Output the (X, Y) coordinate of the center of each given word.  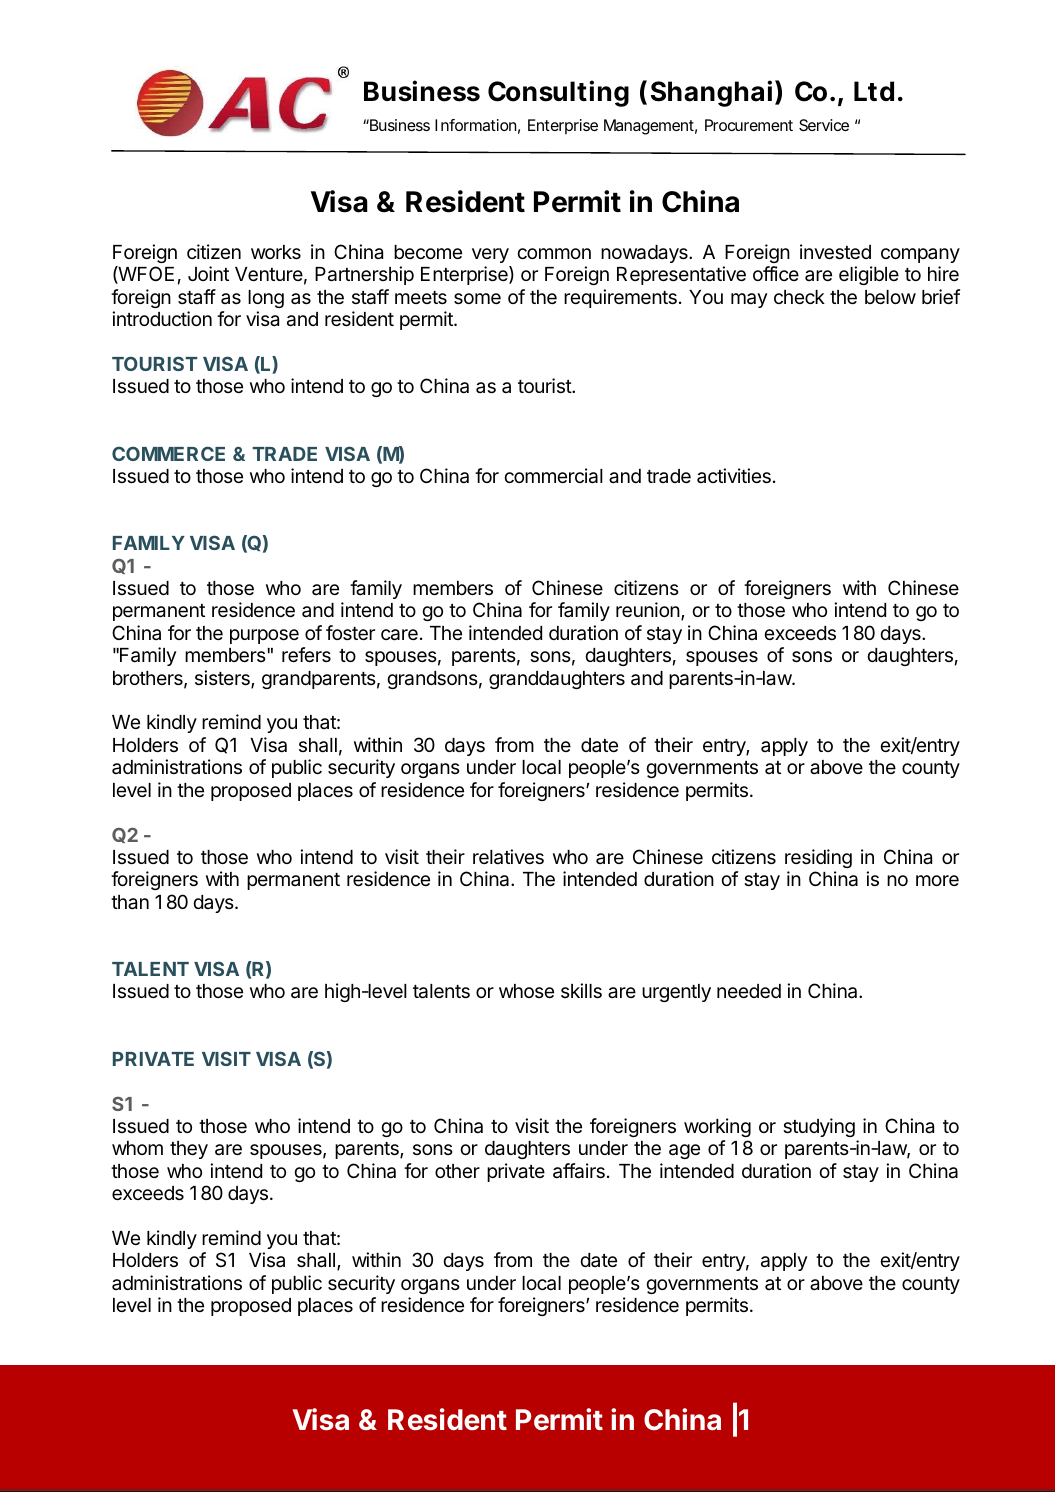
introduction (162, 318)
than (130, 902)
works (276, 252)
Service (824, 125)
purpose (264, 636)
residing (818, 858)
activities (734, 475)
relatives (508, 857)
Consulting (558, 93)
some (477, 298)
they (189, 1150)
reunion (648, 609)
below (890, 297)
